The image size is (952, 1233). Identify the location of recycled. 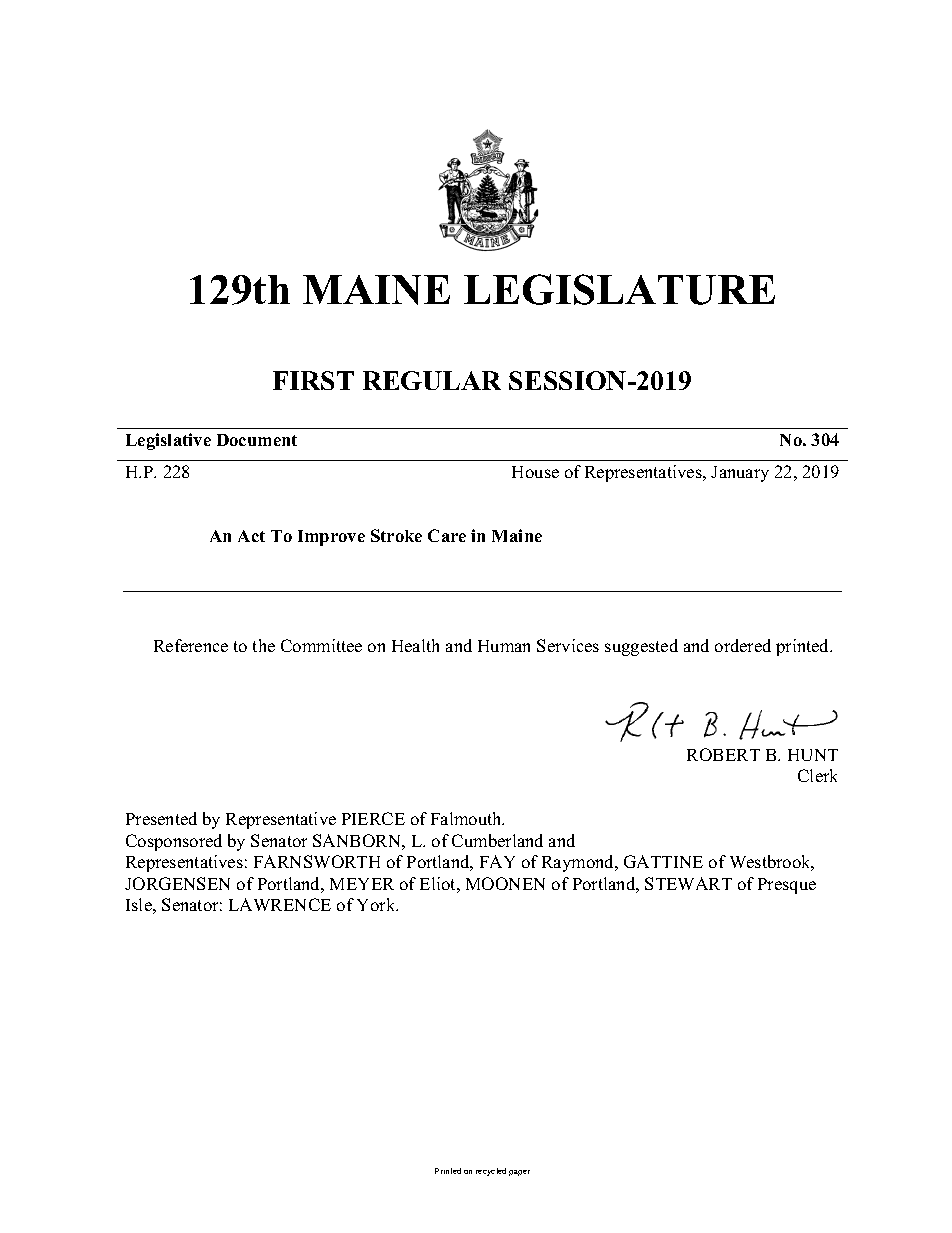
(491, 1172).
